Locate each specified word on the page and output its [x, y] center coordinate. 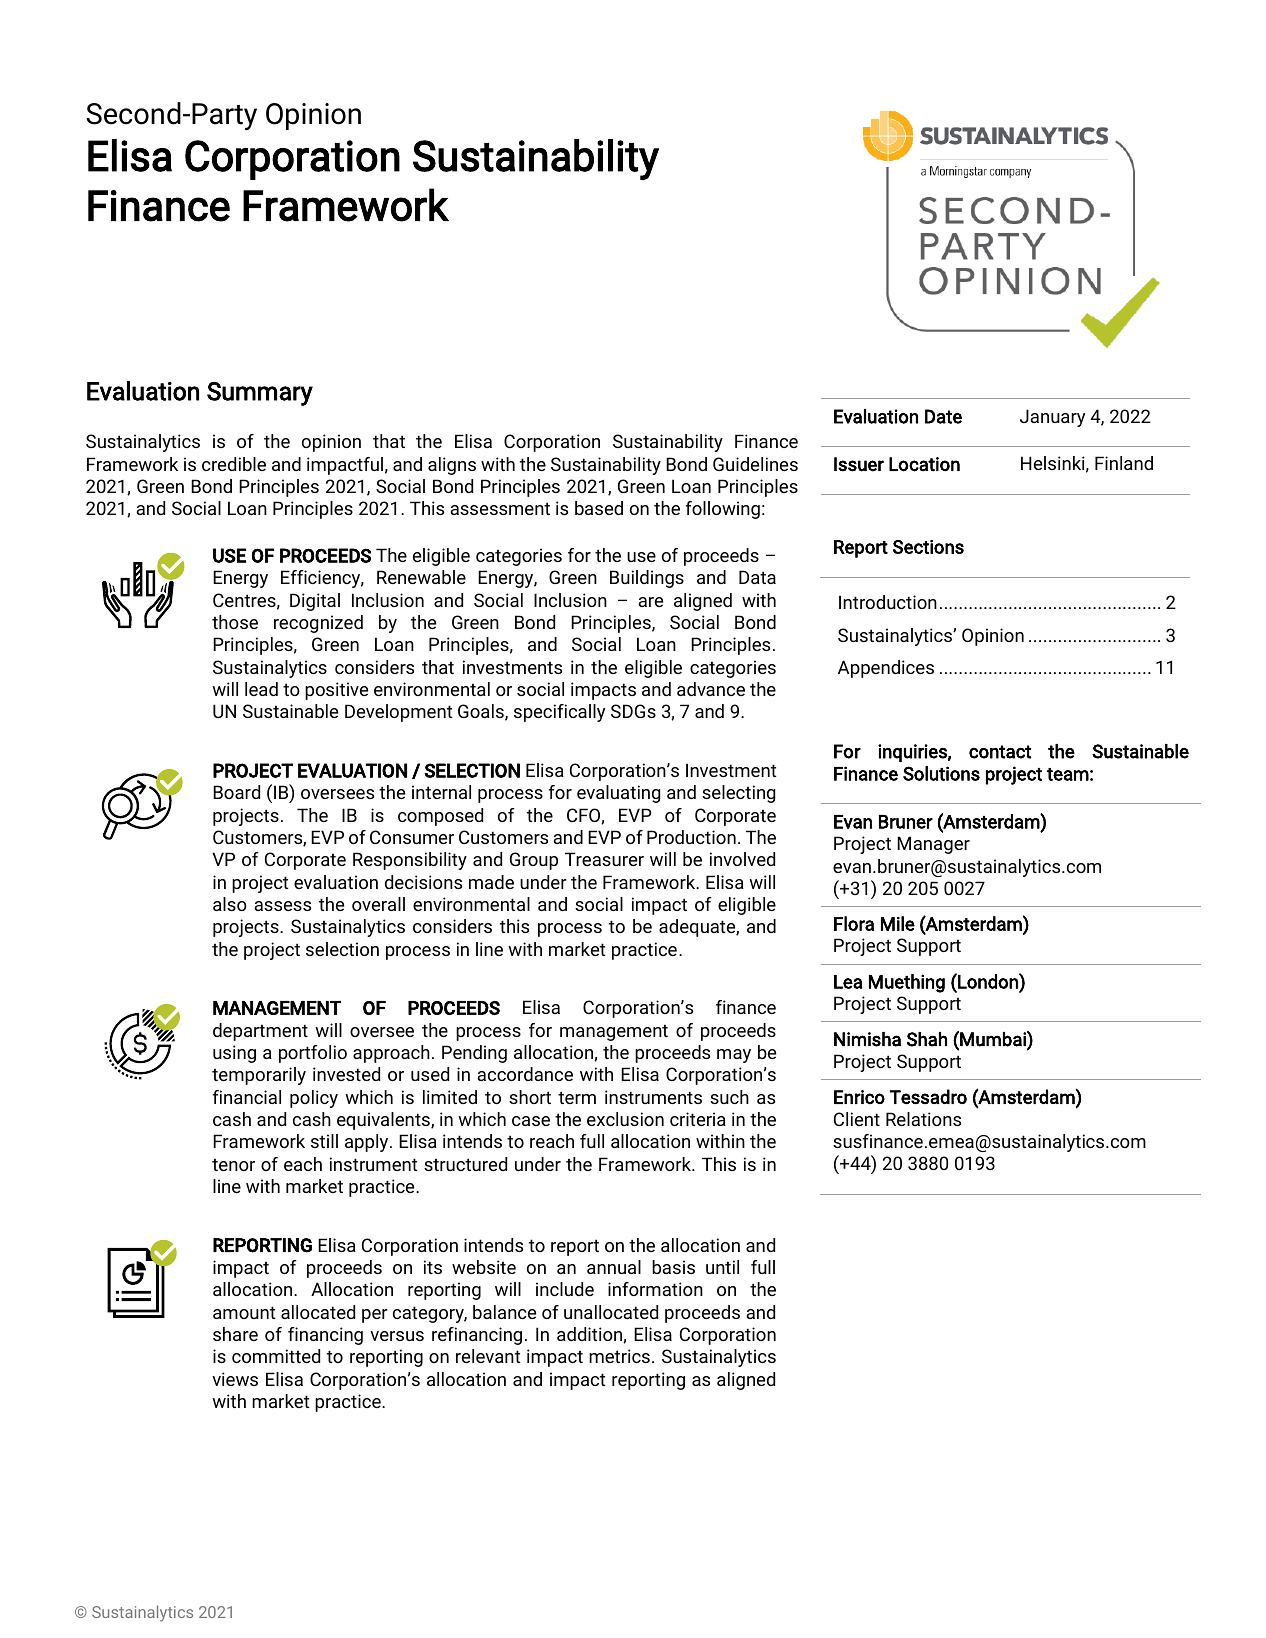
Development [398, 713]
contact [1000, 752]
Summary [260, 394]
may [734, 1056]
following [723, 510]
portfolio [313, 1054]
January [1052, 418]
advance [711, 689]
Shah [927, 1039]
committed [276, 1356]
